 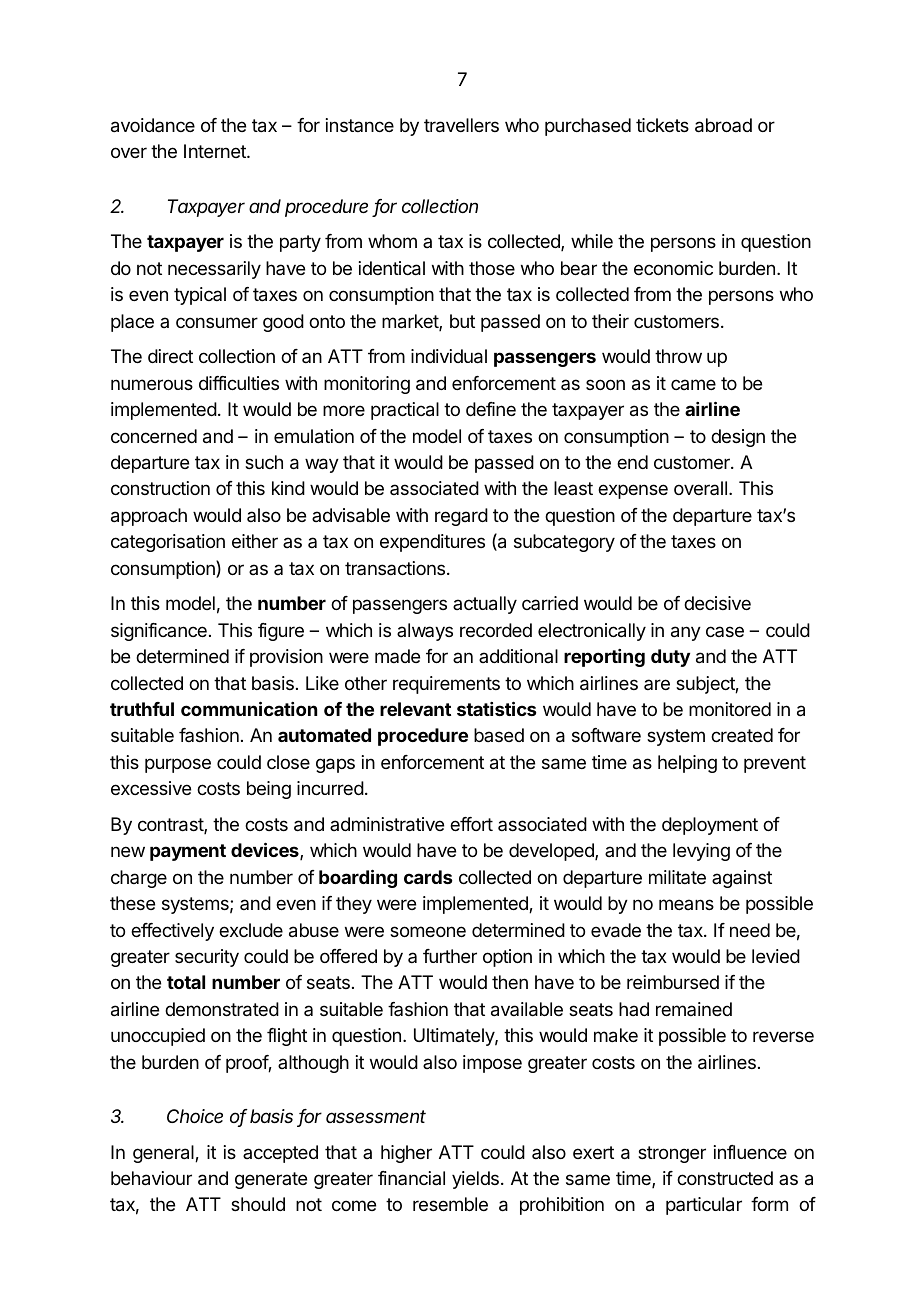 What do you see at coordinates (461, 125) in the image?
I see `travellers` at bounding box center [461, 125].
